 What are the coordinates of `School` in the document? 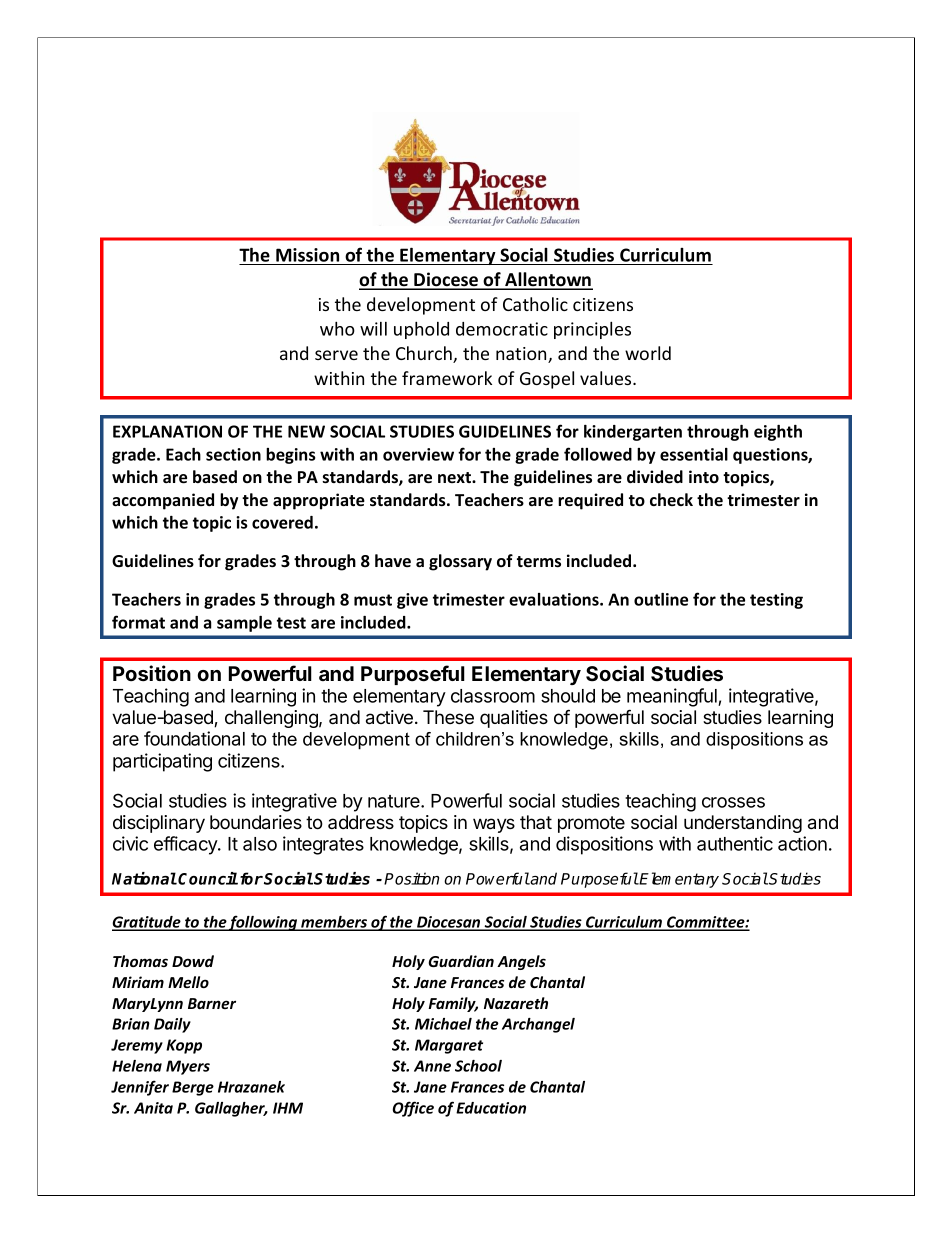 It's located at (478, 1066).
